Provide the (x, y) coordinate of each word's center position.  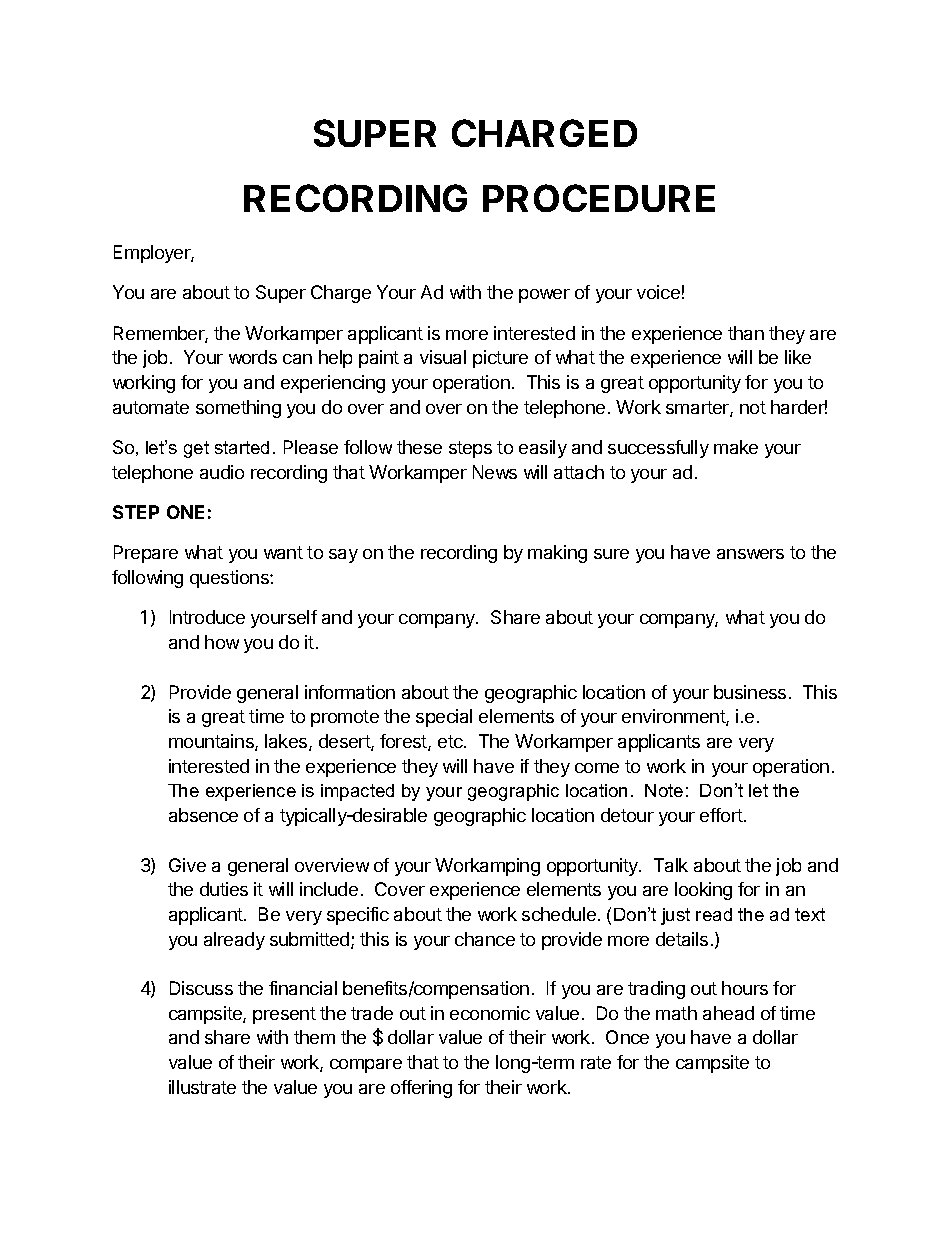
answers (750, 554)
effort (721, 815)
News (495, 472)
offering (421, 1089)
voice (658, 292)
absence (203, 815)
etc (451, 741)
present (284, 1015)
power (544, 296)
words (253, 357)
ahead (728, 1013)
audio (222, 472)
